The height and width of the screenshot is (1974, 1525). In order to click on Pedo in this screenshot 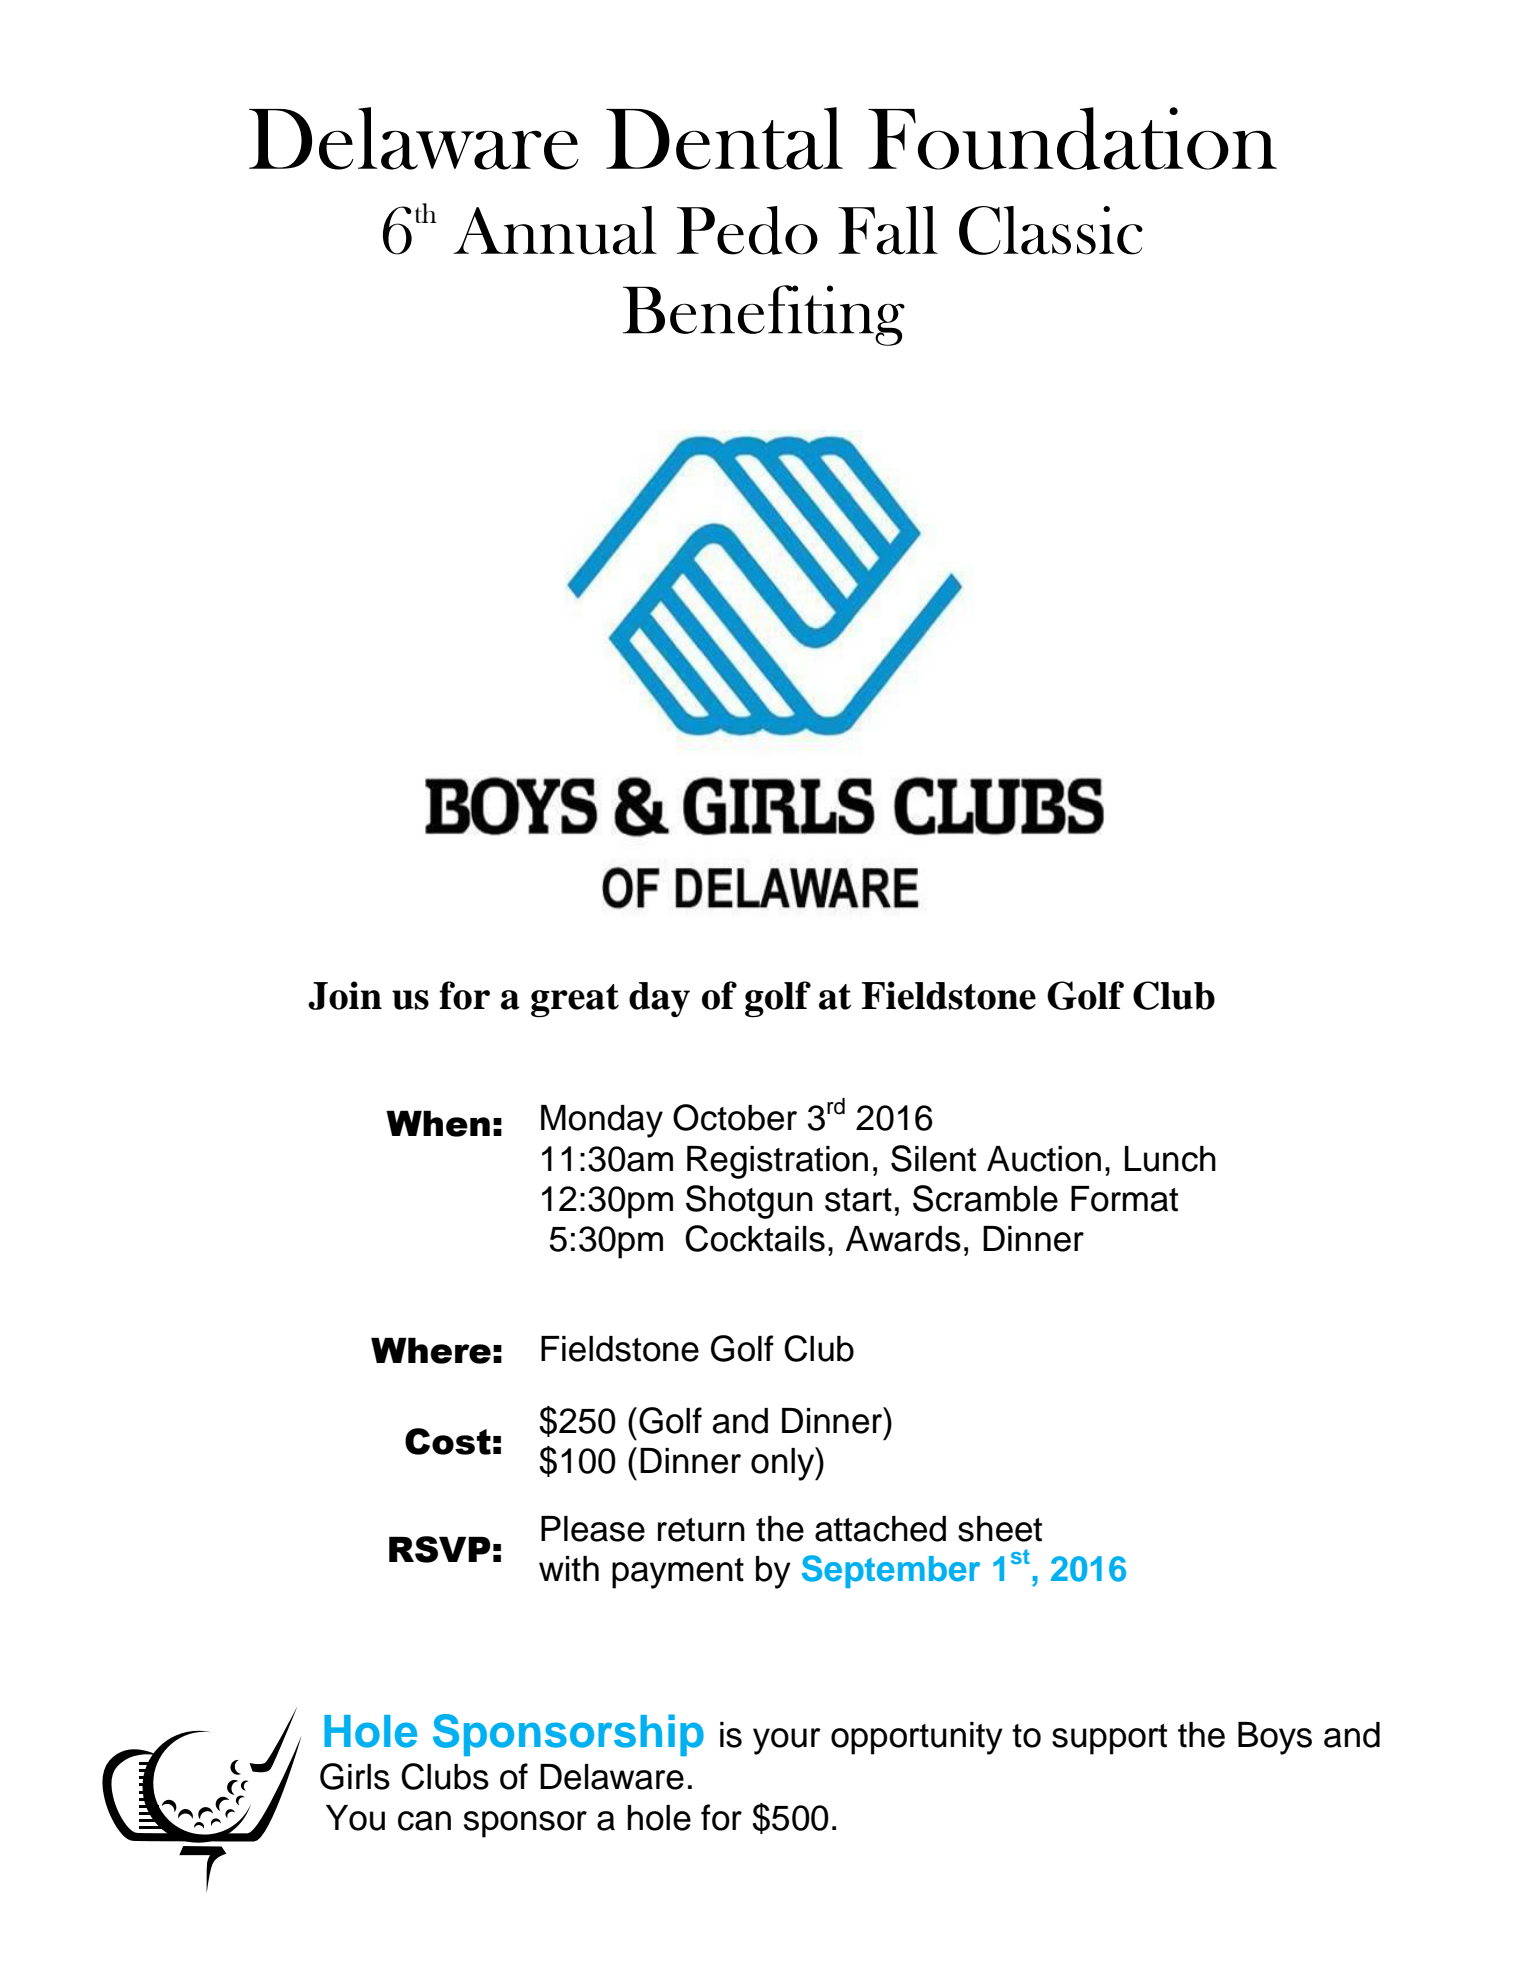, I will do `click(747, 230)`.
